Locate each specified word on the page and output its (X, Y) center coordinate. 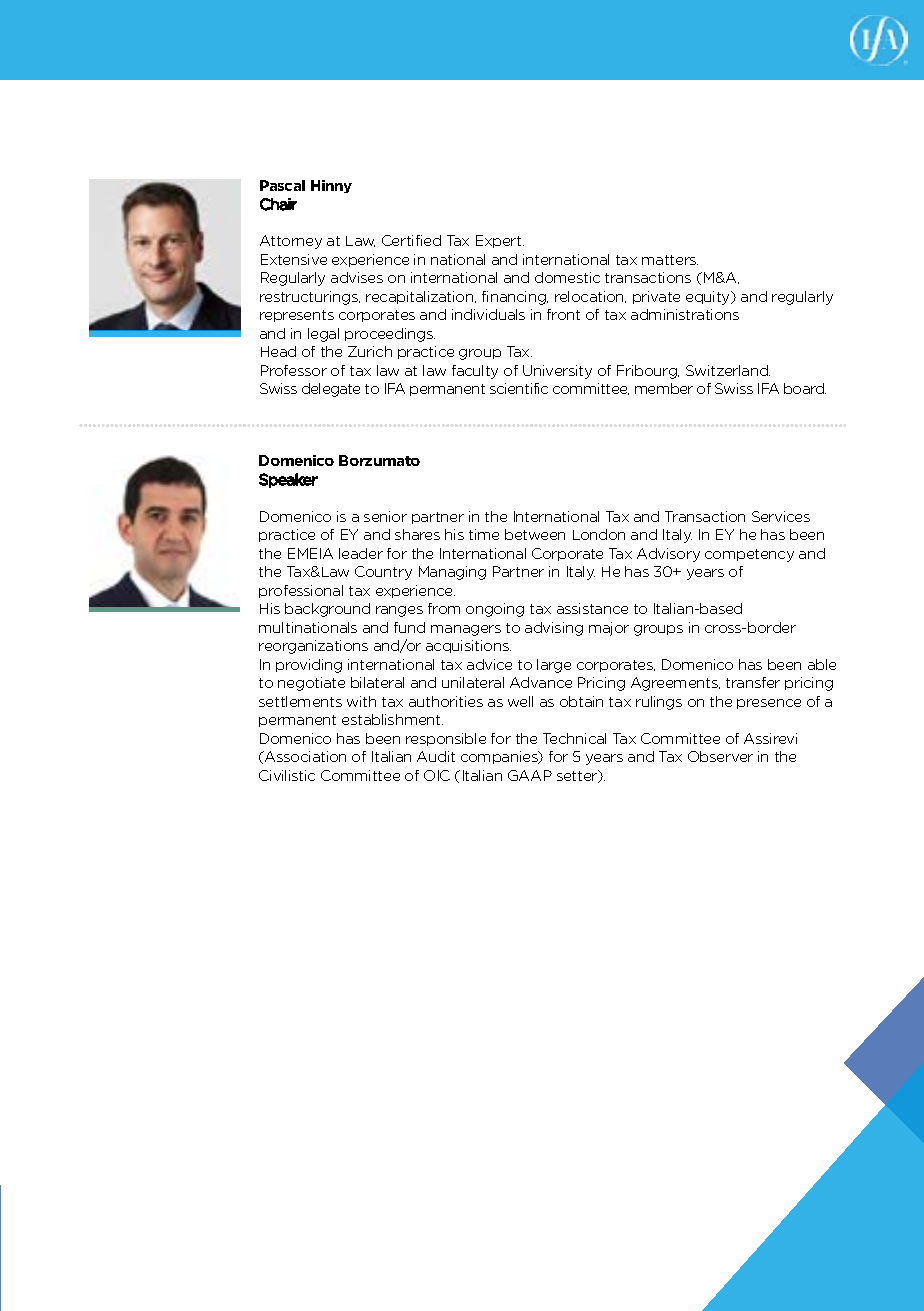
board (805, 388)
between (535, 534)
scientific (519, 388)
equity (709, 298)
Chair (278, 204)
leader (361, 553)
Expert (500, 241)
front (563, 314)
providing (309, 666)
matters (670, 260)
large (554, 666)
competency (749, 555)
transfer (753, 682)
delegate (331, 390)
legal (323, 335)
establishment (392, 719)
